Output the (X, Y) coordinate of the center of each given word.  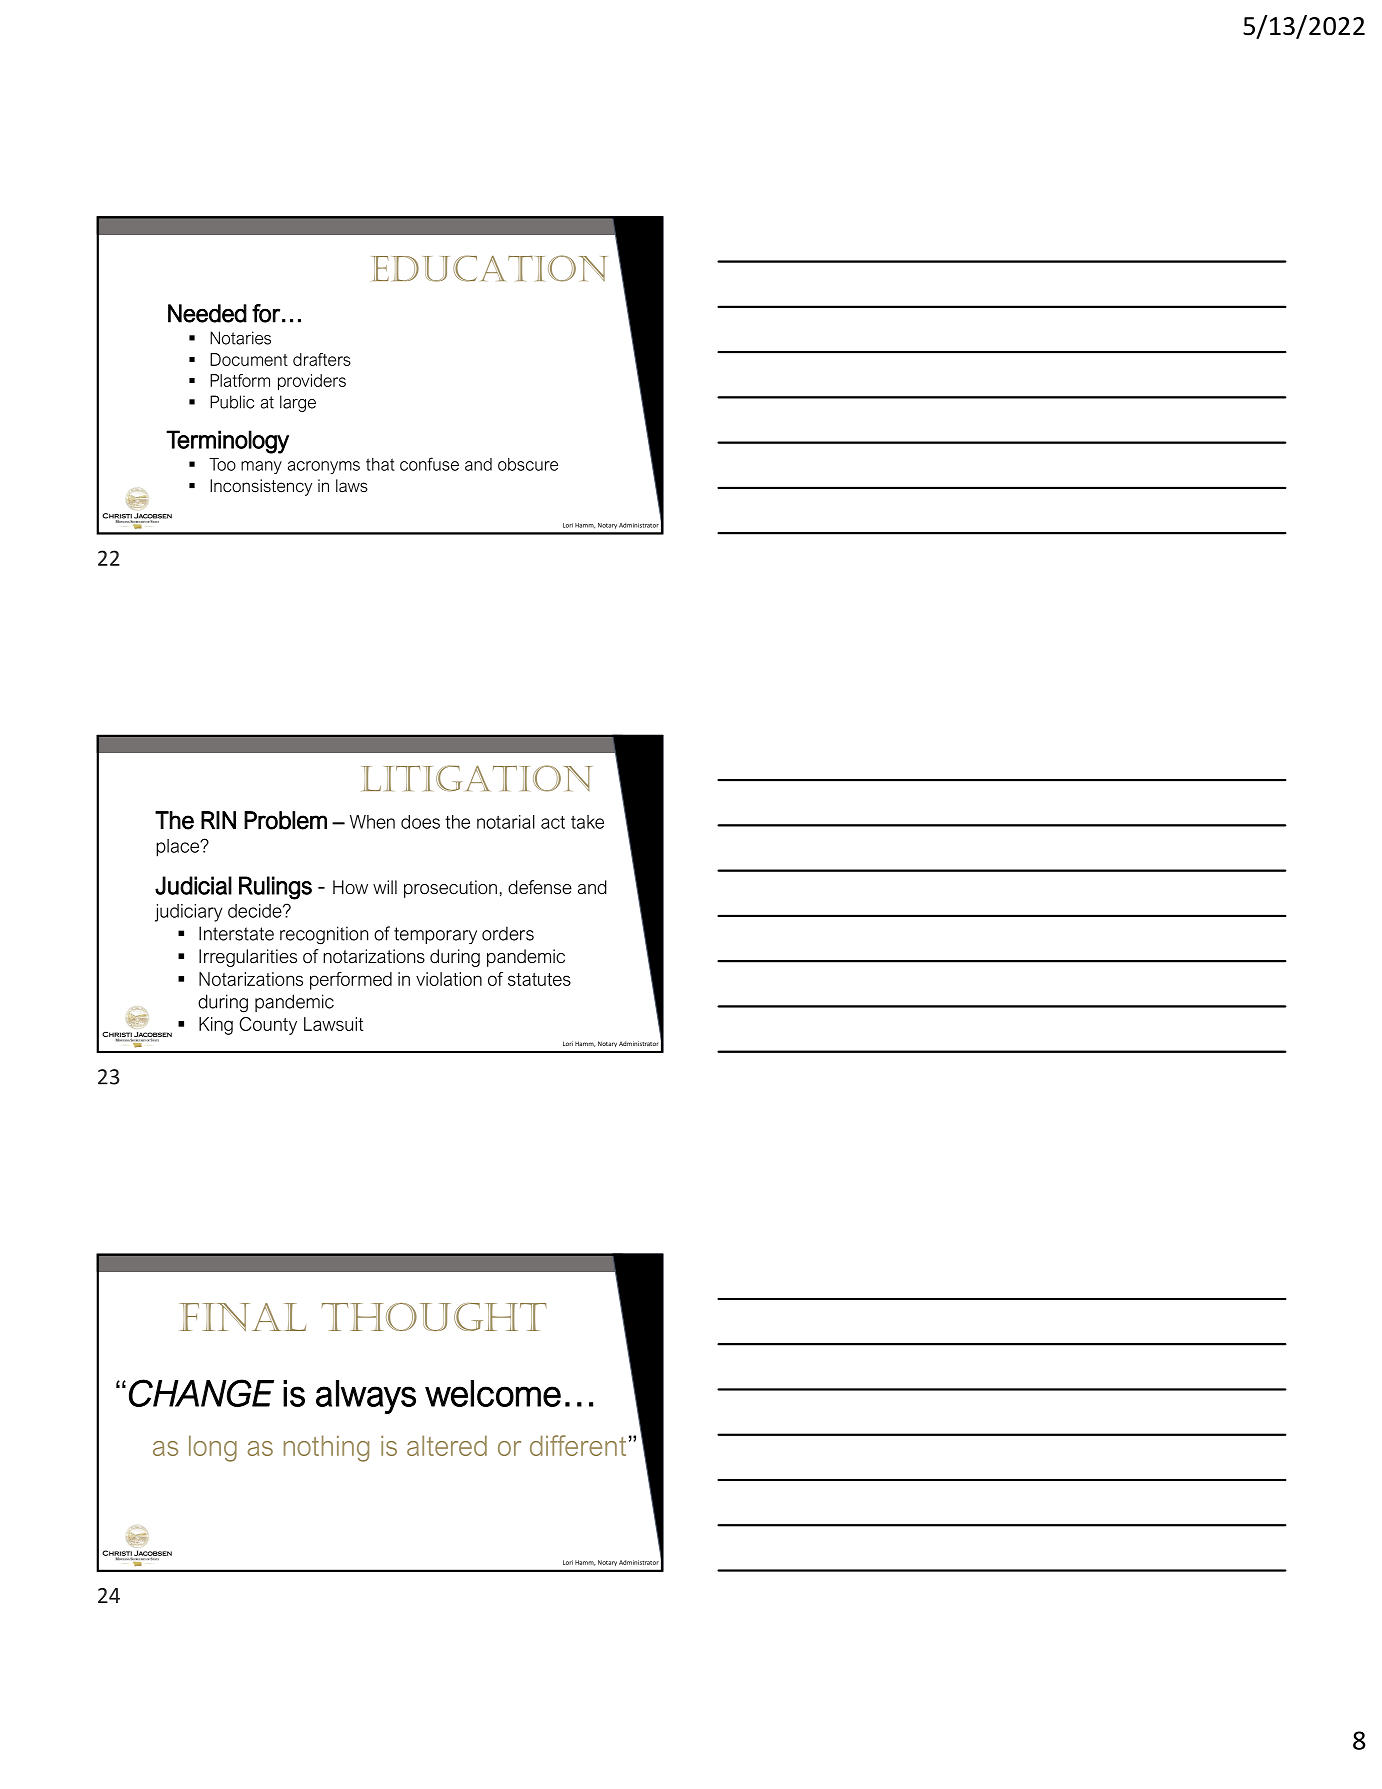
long (213, 1448)
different (578, 1445)
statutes (539, 979)
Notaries (240, 338)
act (553, 822)
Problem (285, 820)
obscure (528, 464)
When (372, 822)
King (216, 1026)
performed (351, 981)
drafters (322, 359)
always (366, 1397)
